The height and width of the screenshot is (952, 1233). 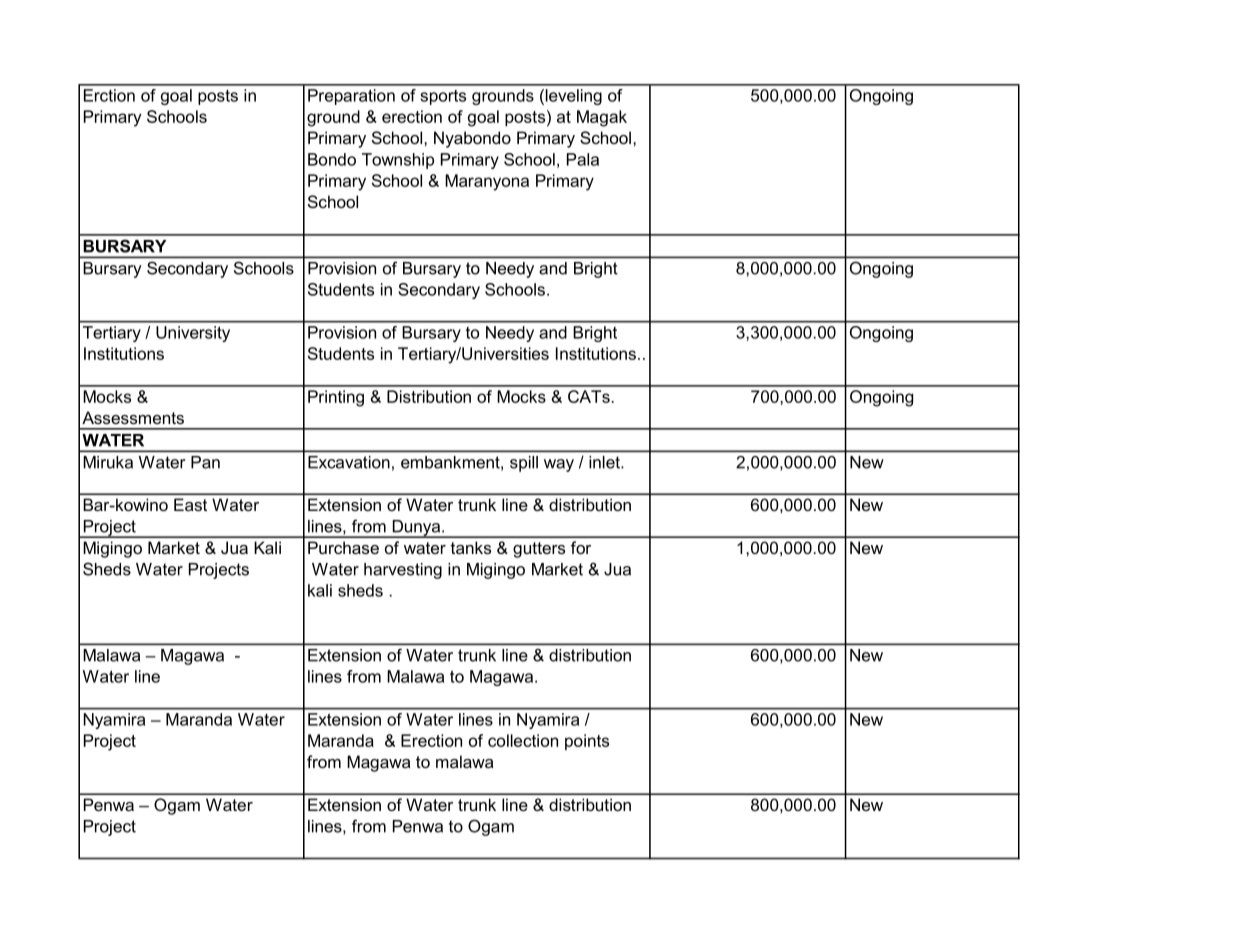 I want to click on Printing, so click(x=336, y=398).
